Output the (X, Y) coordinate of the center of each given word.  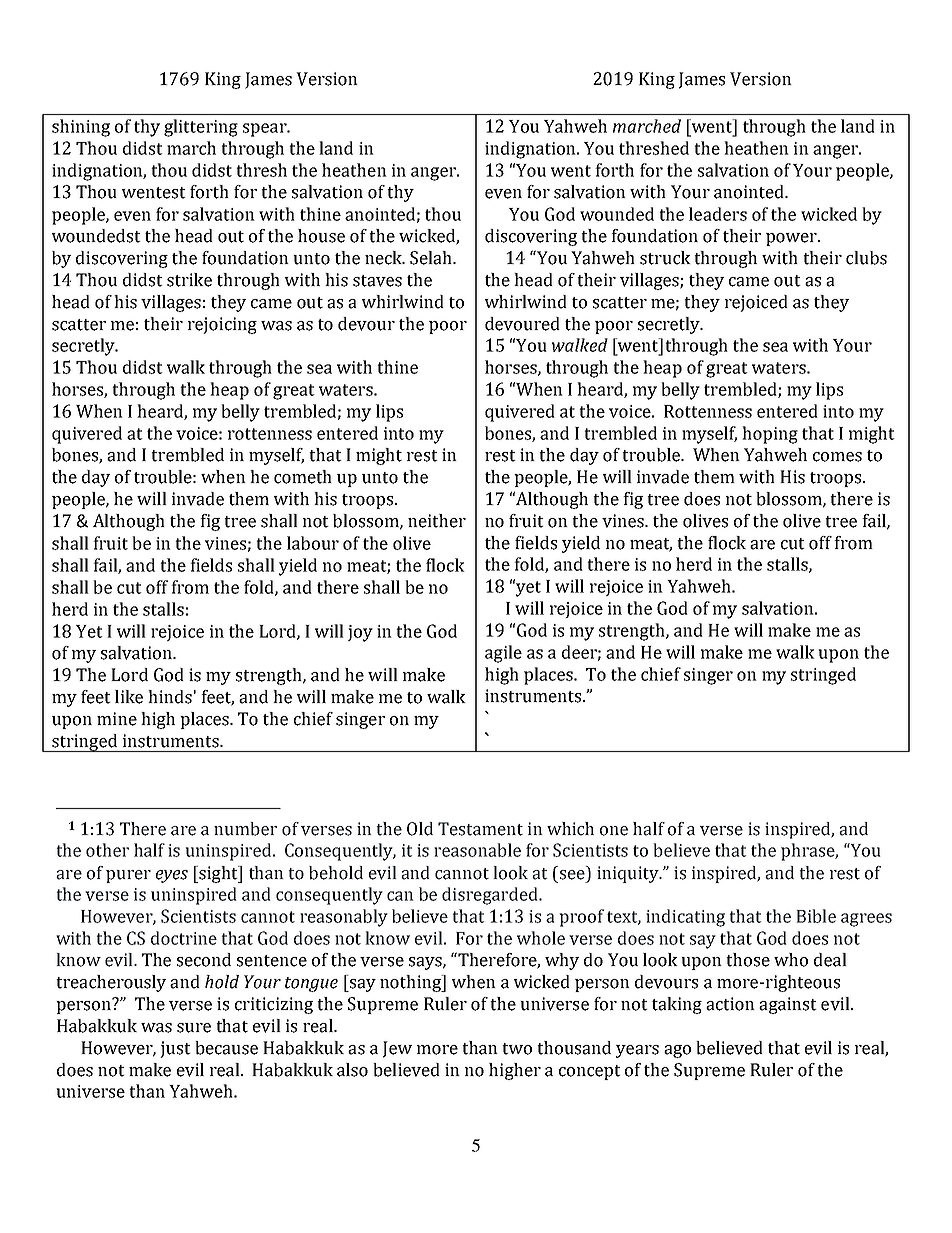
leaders (718, 214)
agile (503, 654)
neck (385, 258)
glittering (201, 128)
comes (837, 457)
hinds (170, 697)
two (517, 1049)
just (175, 1049)
